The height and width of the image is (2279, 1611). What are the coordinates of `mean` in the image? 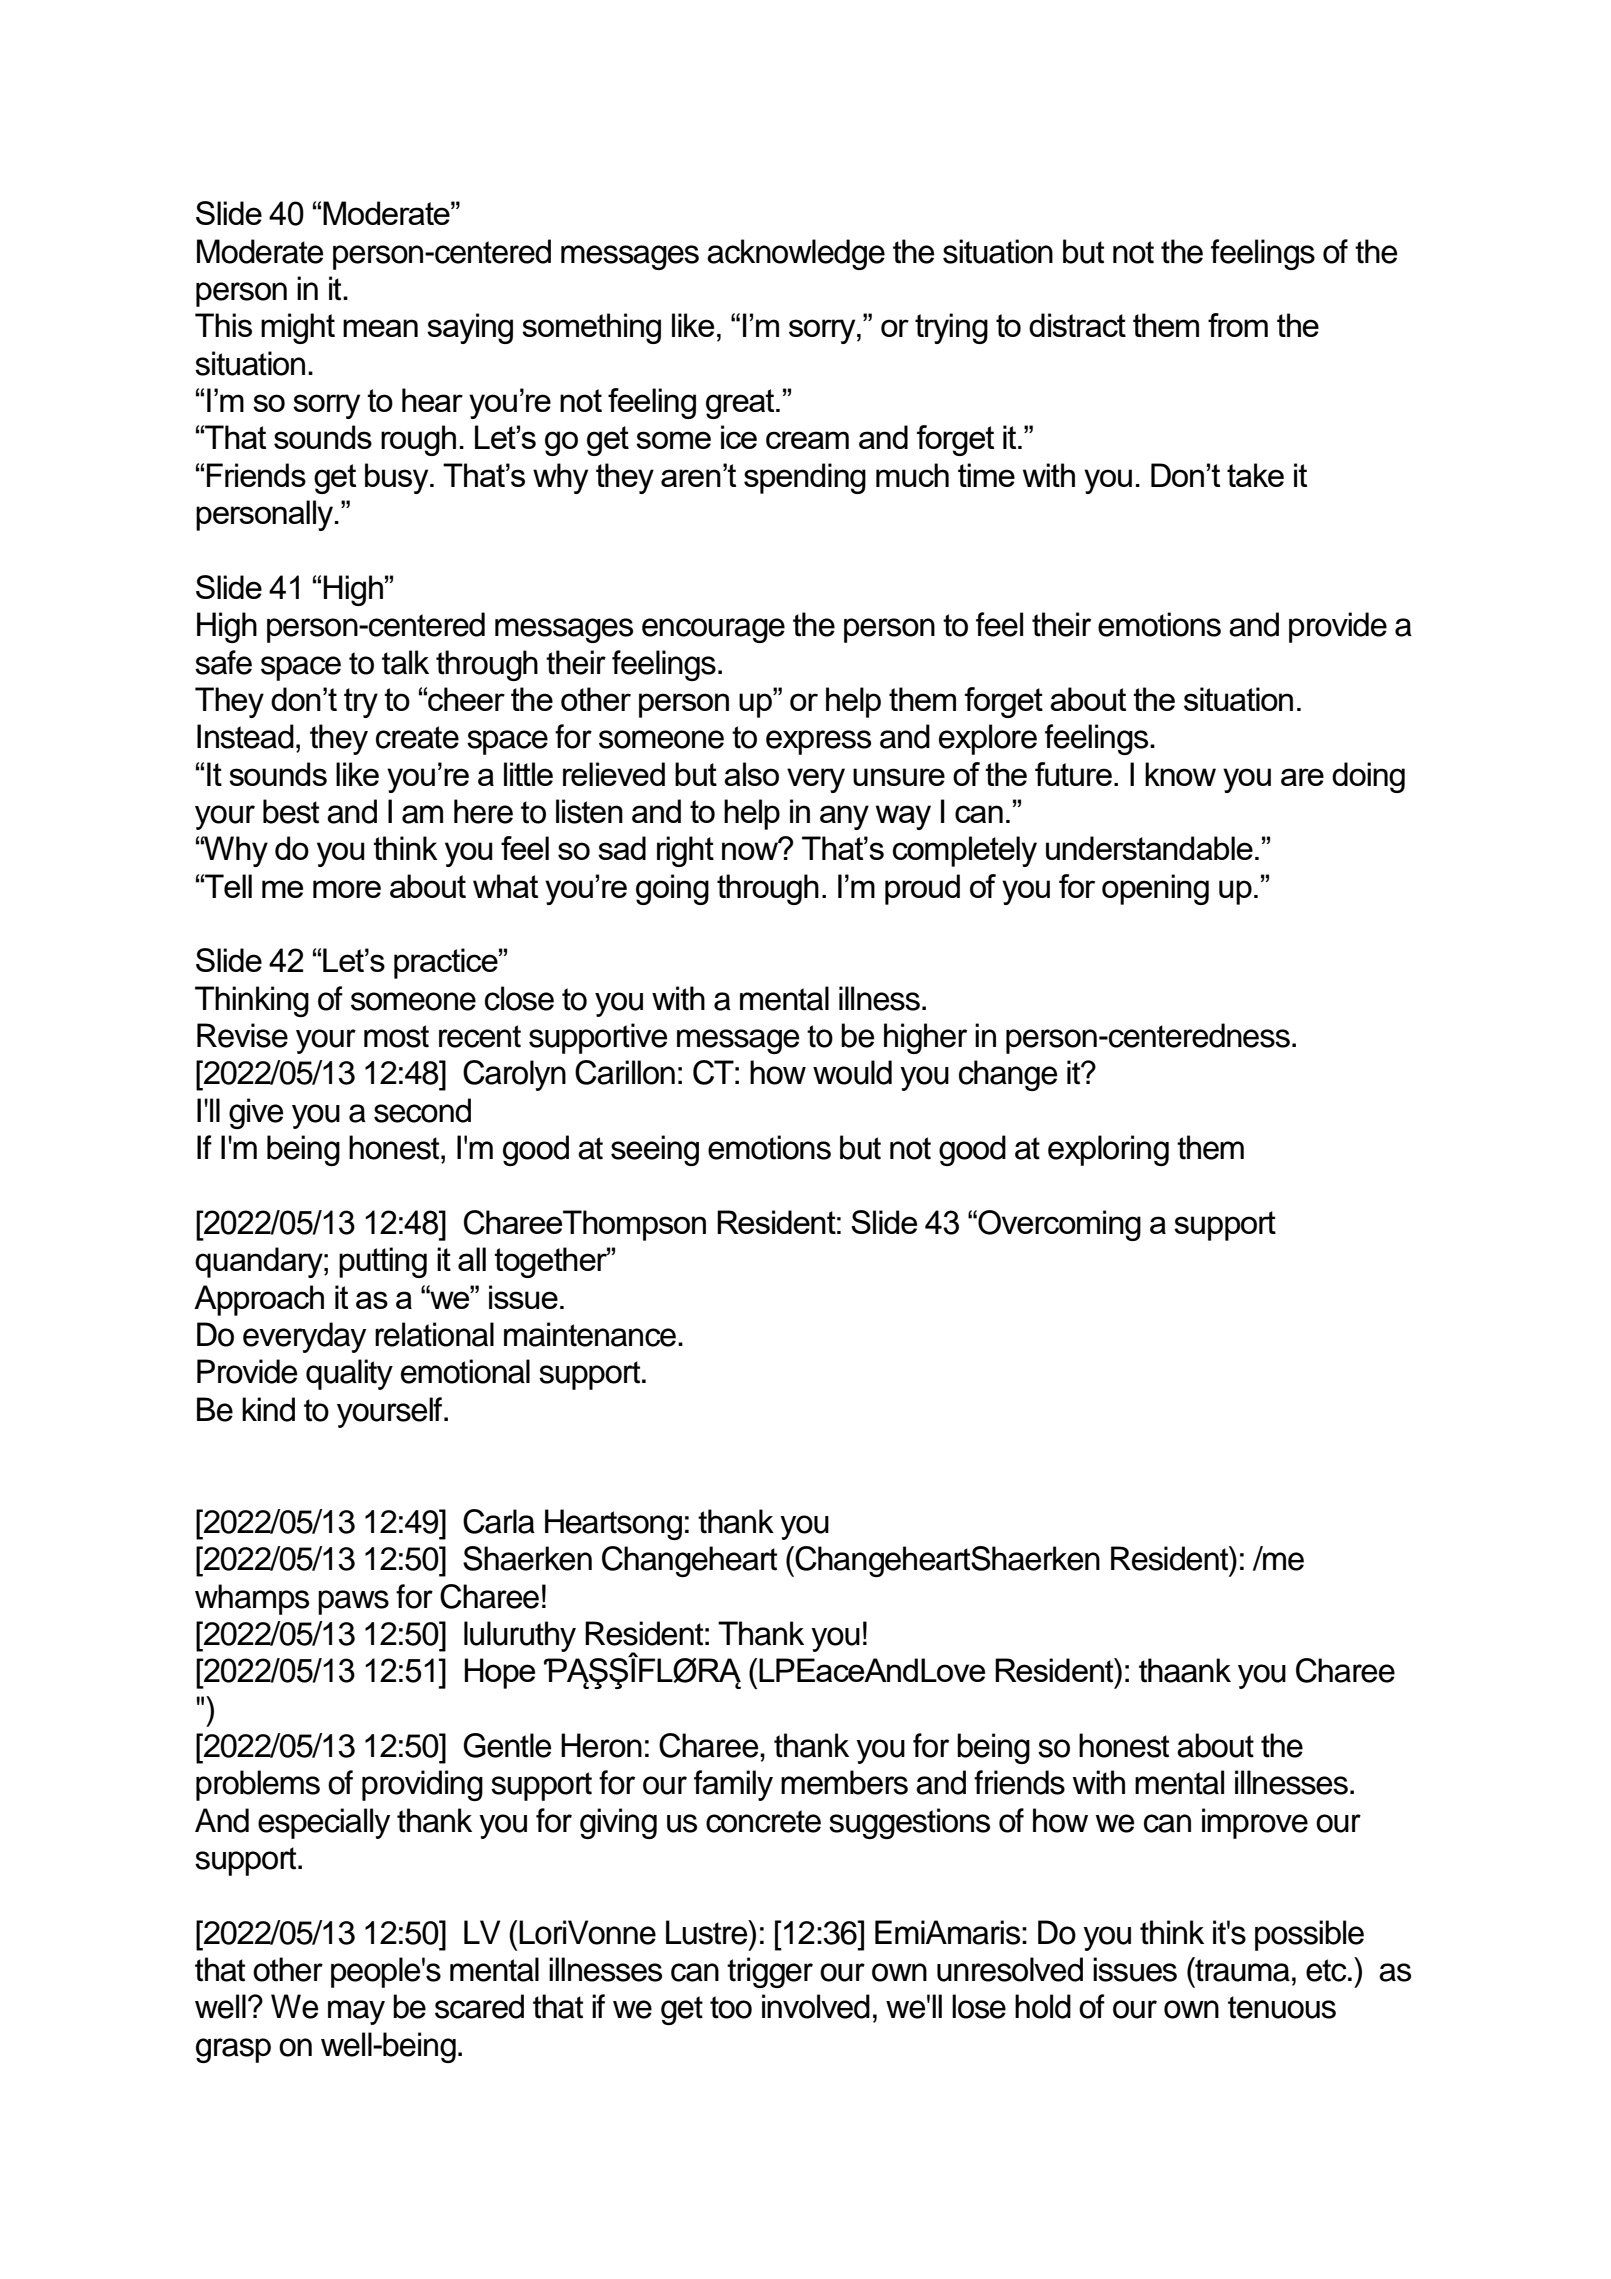 It's located at (380, 328).
